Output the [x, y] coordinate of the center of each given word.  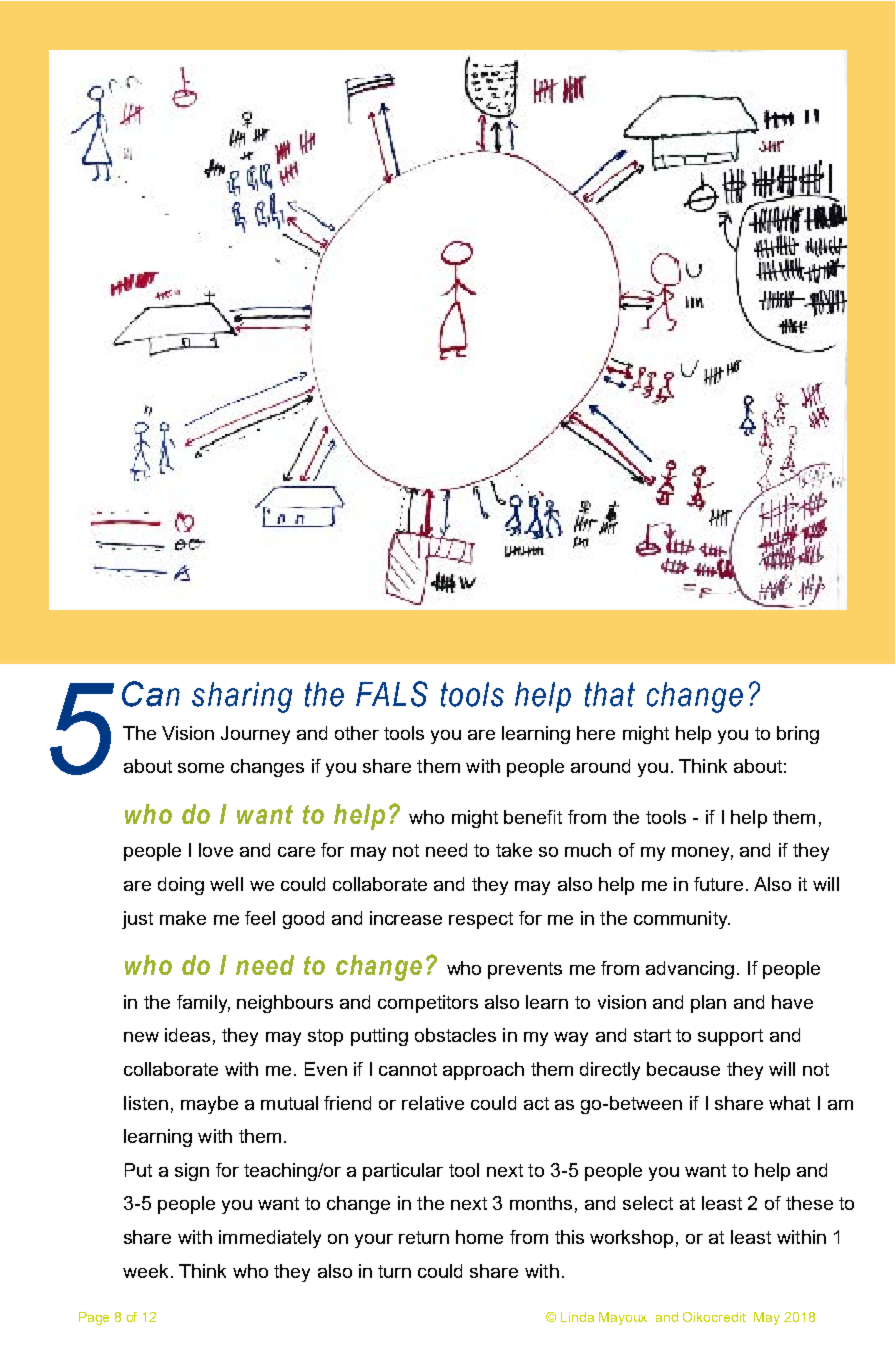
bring [798, 735]
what [789, 1103]
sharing [242, 697]
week [145, 1271]
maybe [209, 1105]
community [682, 920]
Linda [577, 1317]
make [183, 918]
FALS [392, 694]
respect [481, 920]
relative [433, 1103]
